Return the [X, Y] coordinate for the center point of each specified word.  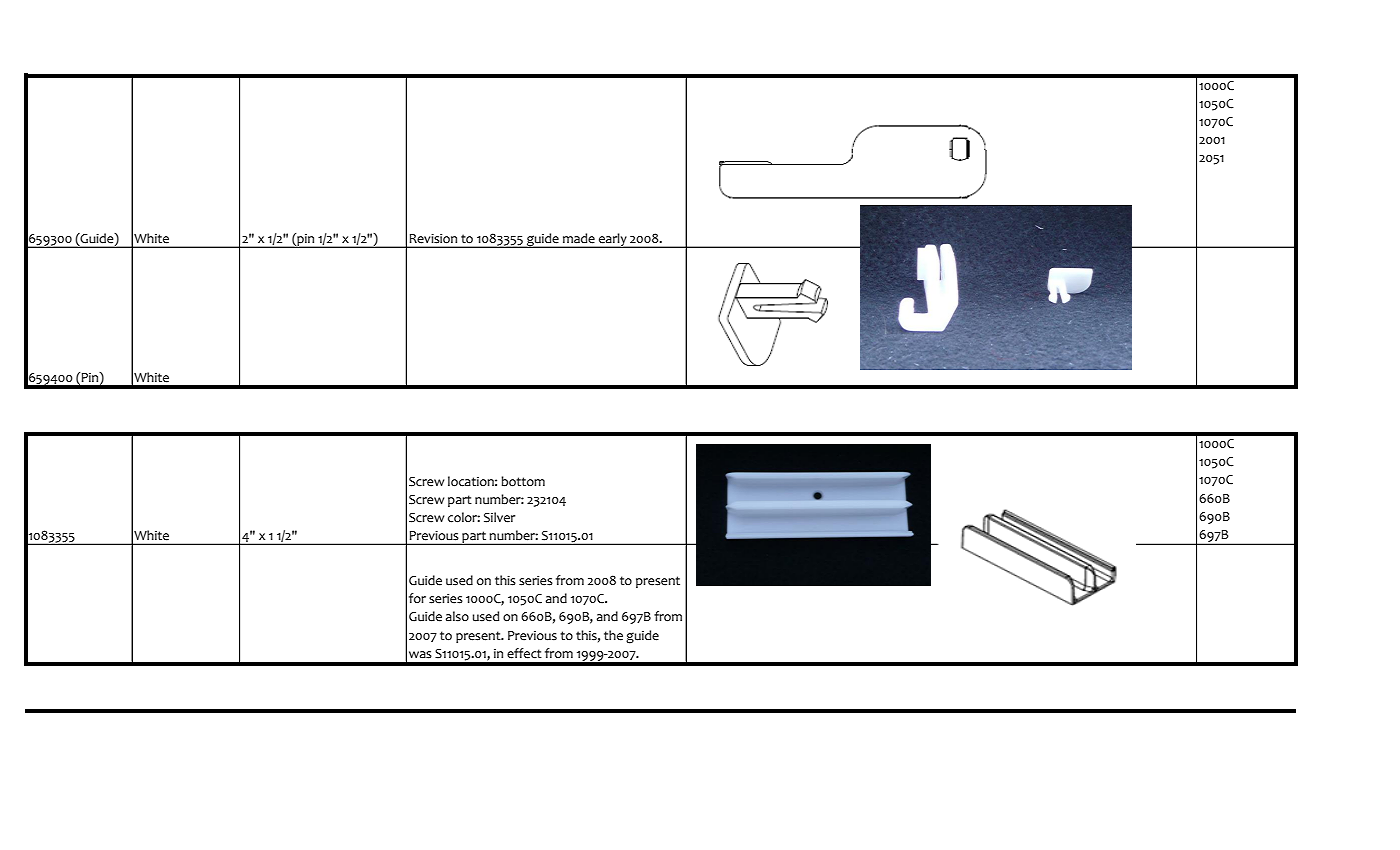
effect [524, 653]
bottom [523, 481]
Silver [499, 517]
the [613, 635]
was [420, 655]
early [613, 240]
